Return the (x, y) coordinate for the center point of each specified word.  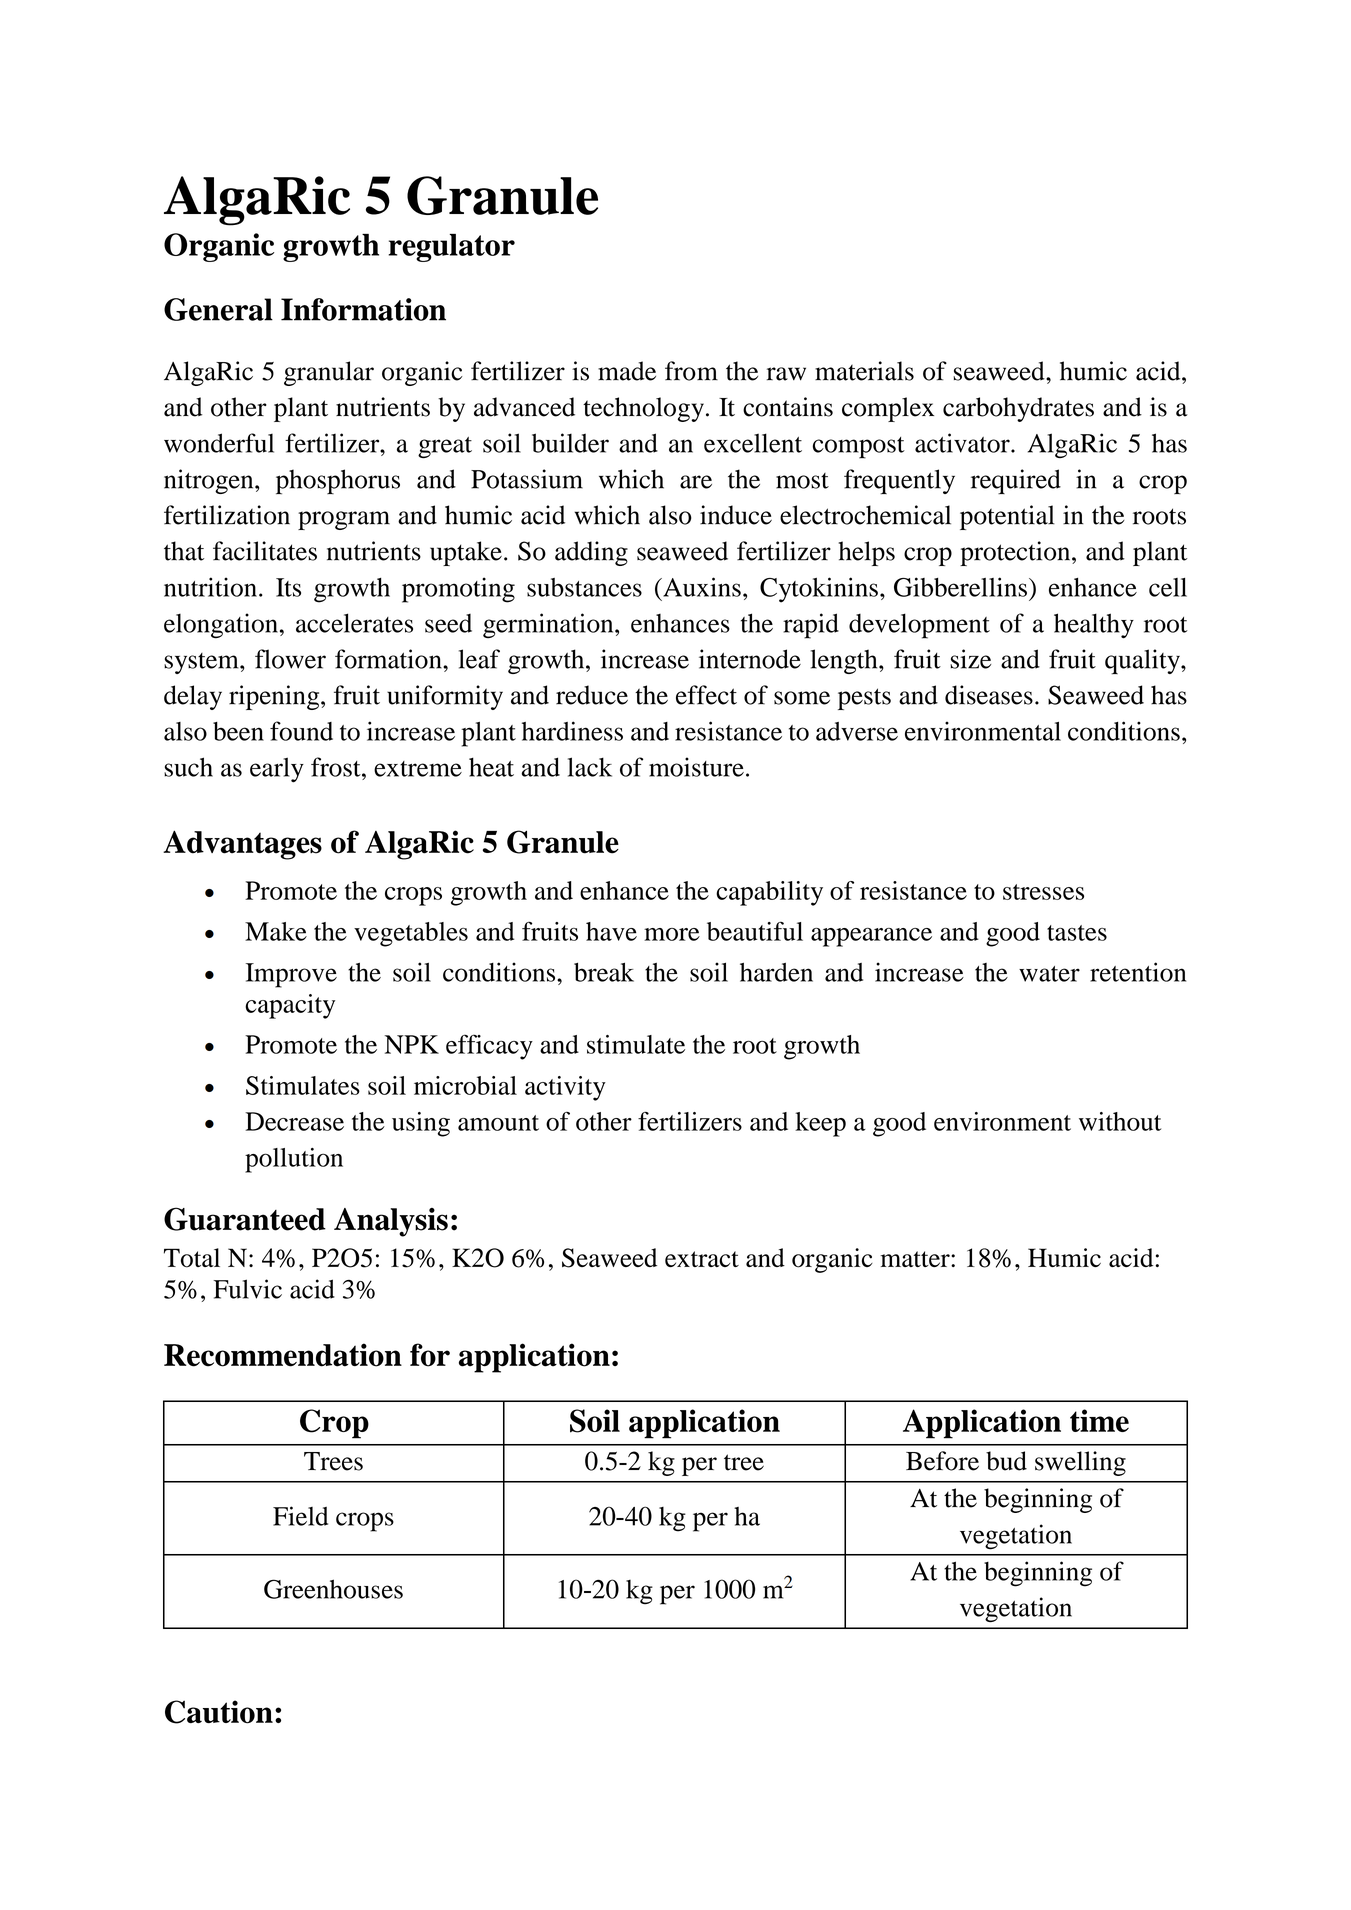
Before (942, 1461)
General (218, 309)
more (672, 934)
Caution (219, 1712)
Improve (291, 975)
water (1049, 974)
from (691, 371)
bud (1006, 1461)
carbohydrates (1018, 409)
